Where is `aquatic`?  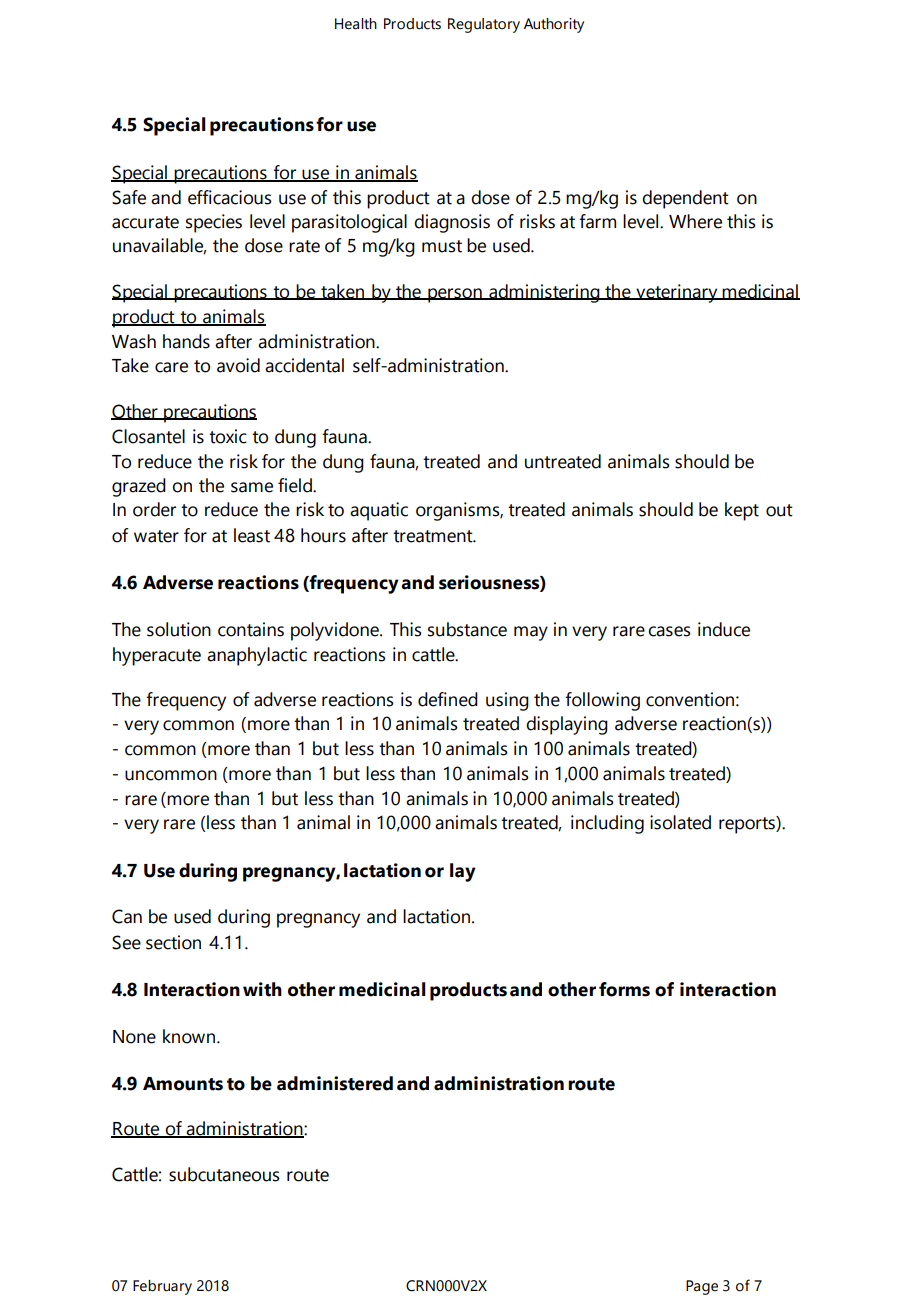
aquatic is located at coordinates (379, 511).
